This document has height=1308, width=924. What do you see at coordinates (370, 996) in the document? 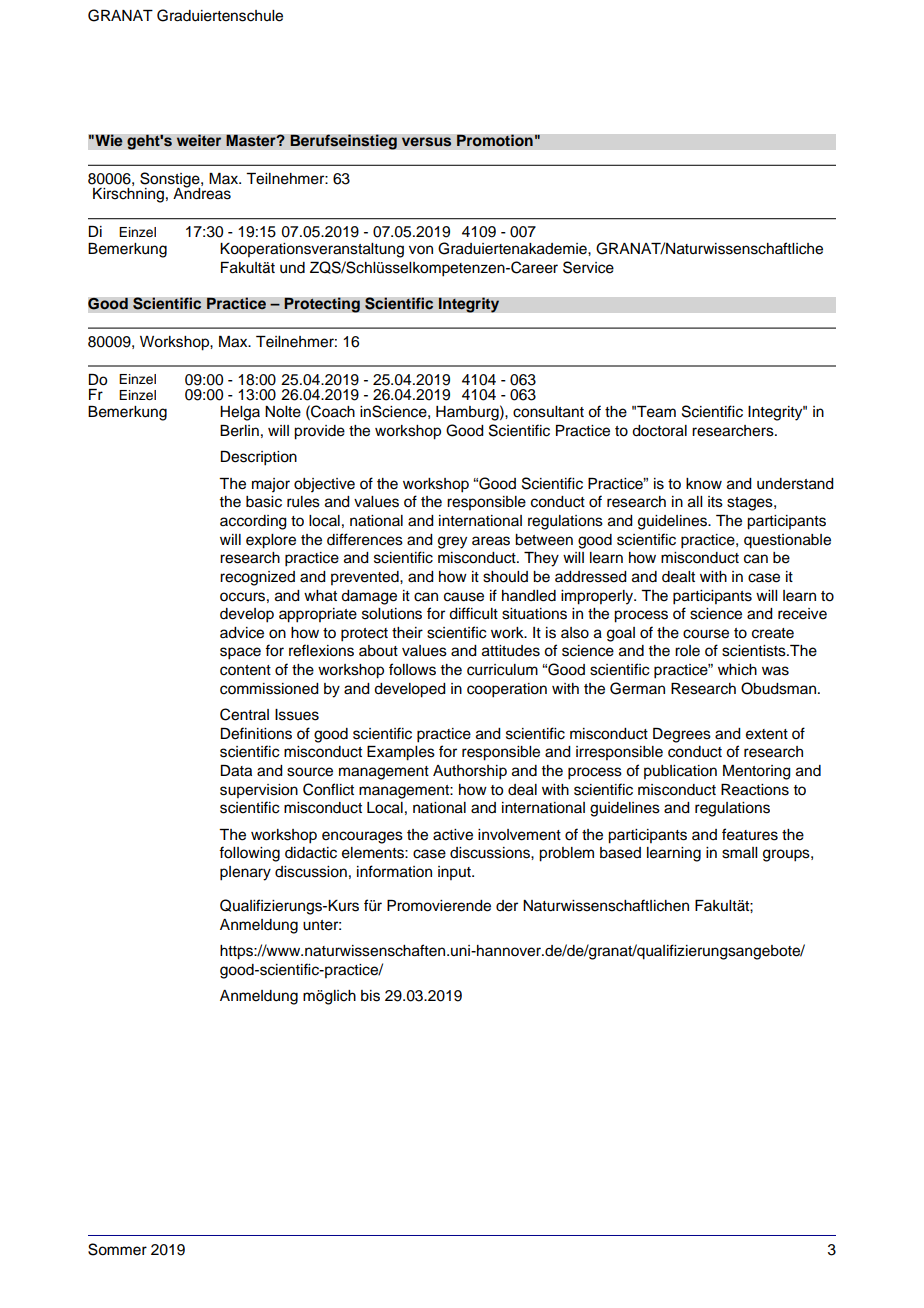
I see `bis` at bounding box center [370, 996].
